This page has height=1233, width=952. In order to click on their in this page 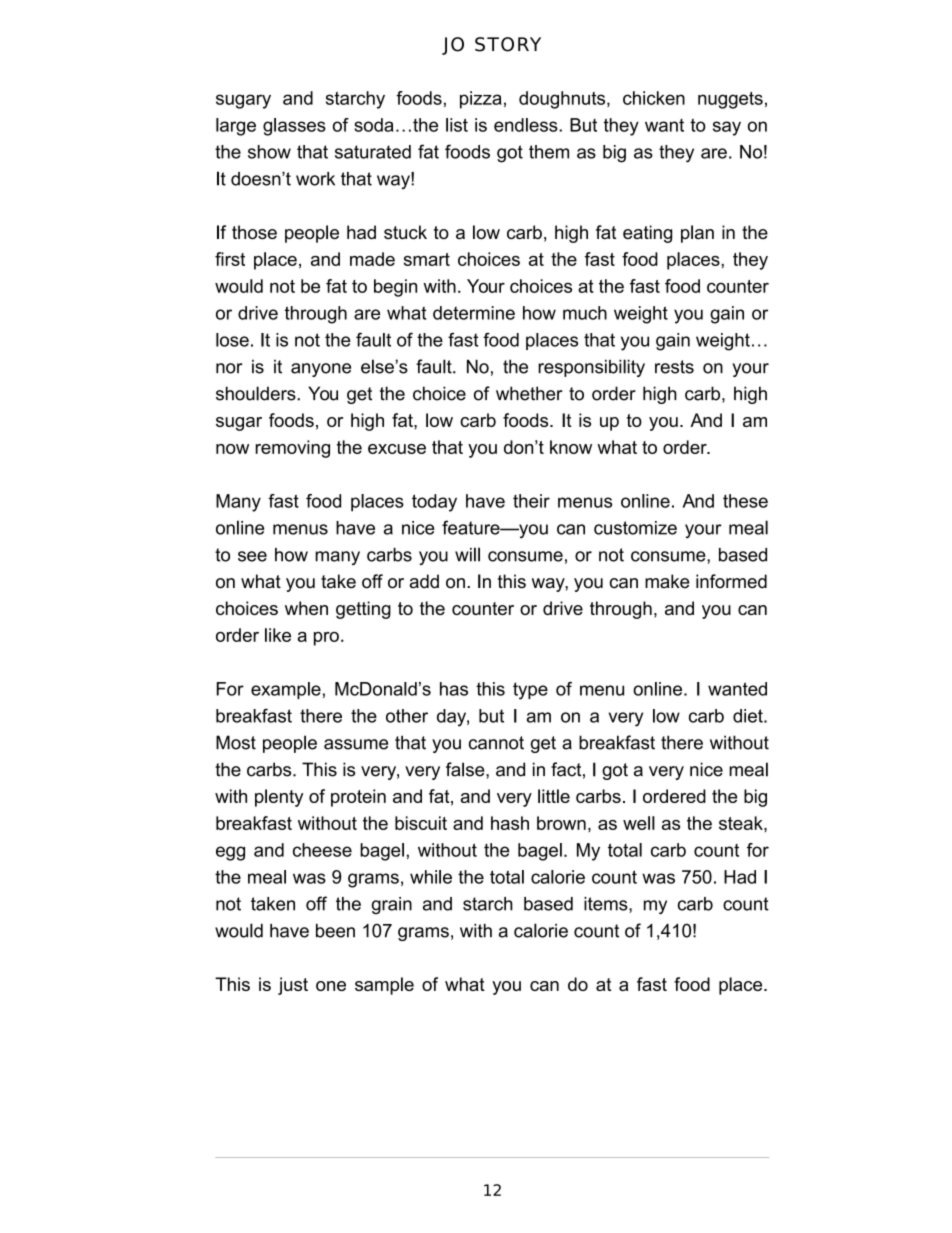, I will do `click(531, 501)`.
